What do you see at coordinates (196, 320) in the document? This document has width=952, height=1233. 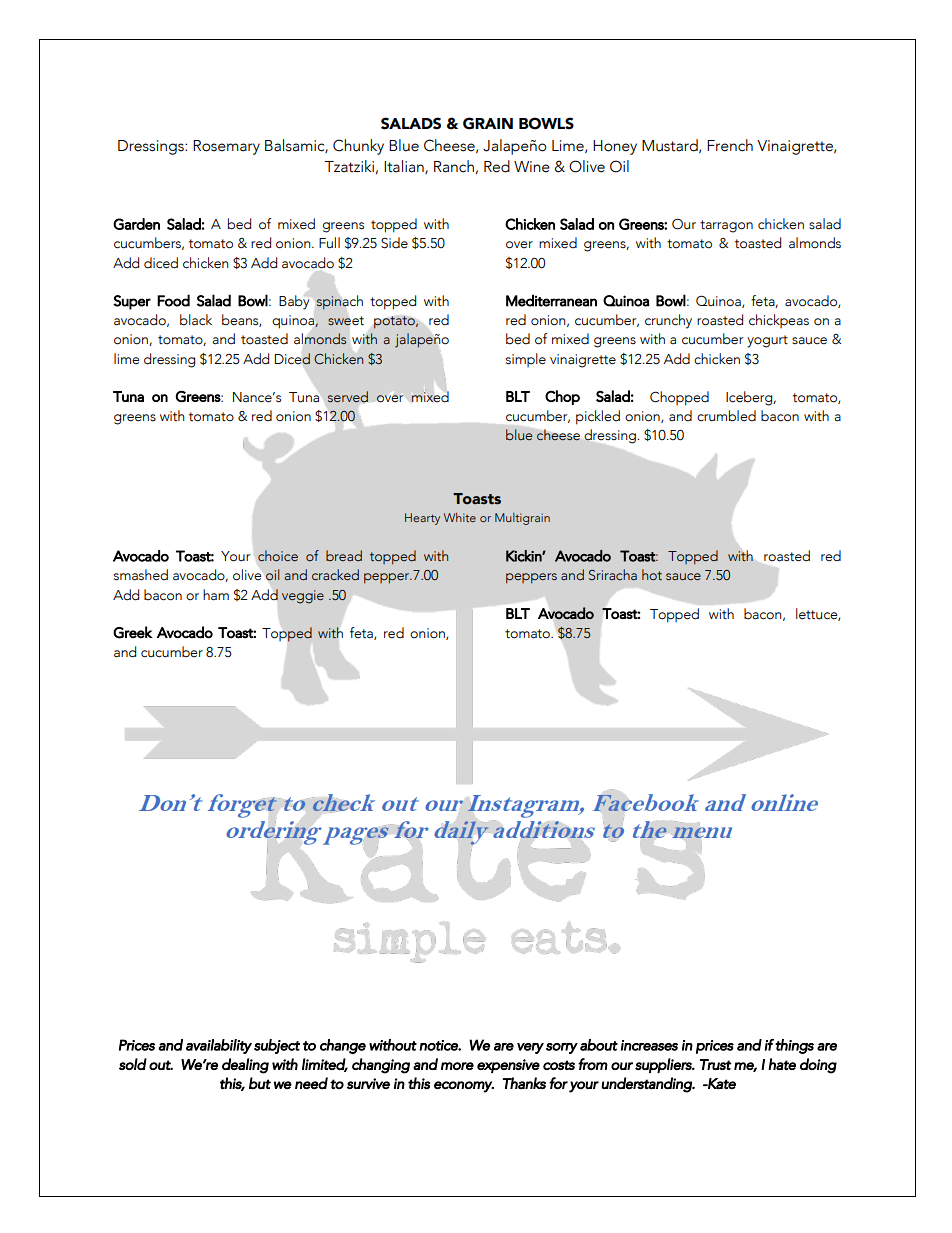 I see `black` at bounding box center [196, 320].
